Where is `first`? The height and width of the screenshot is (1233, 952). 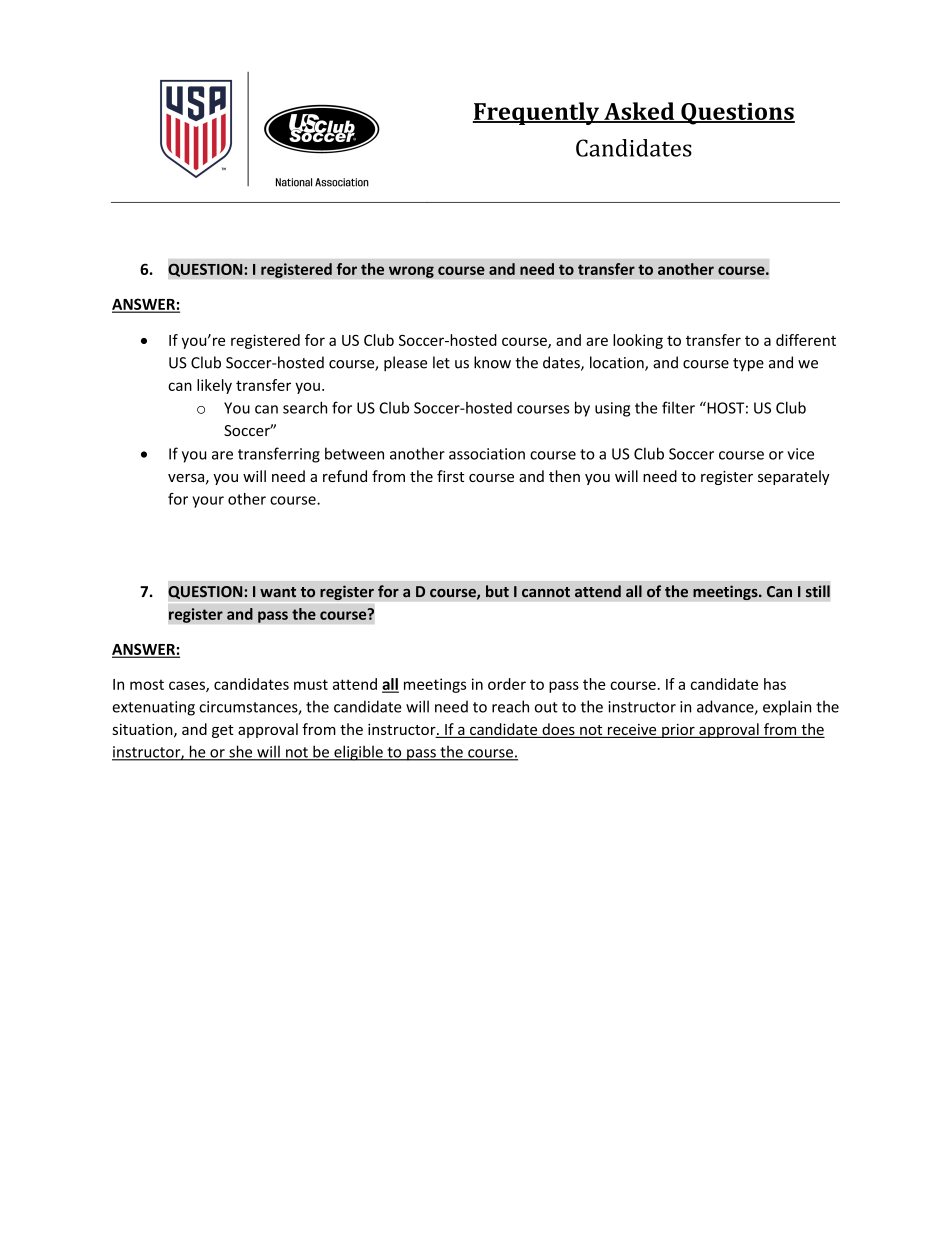 first is located at coordinates (450, 476).
